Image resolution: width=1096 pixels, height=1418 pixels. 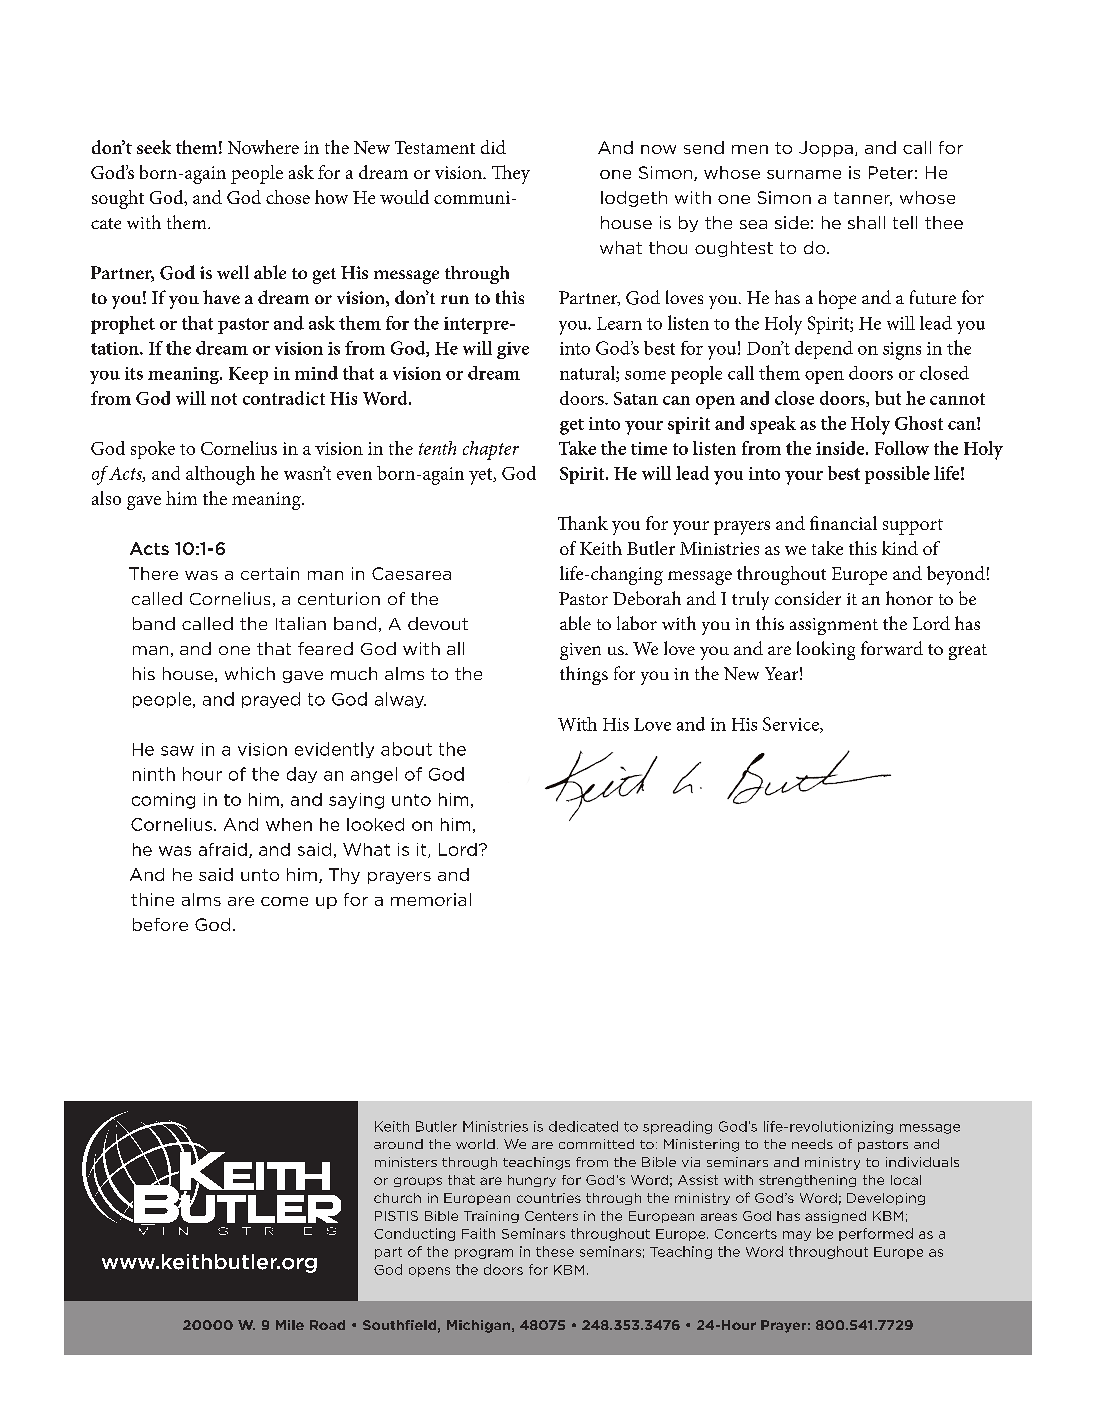 I want to click on Thank, so click(x=583, y=523).
